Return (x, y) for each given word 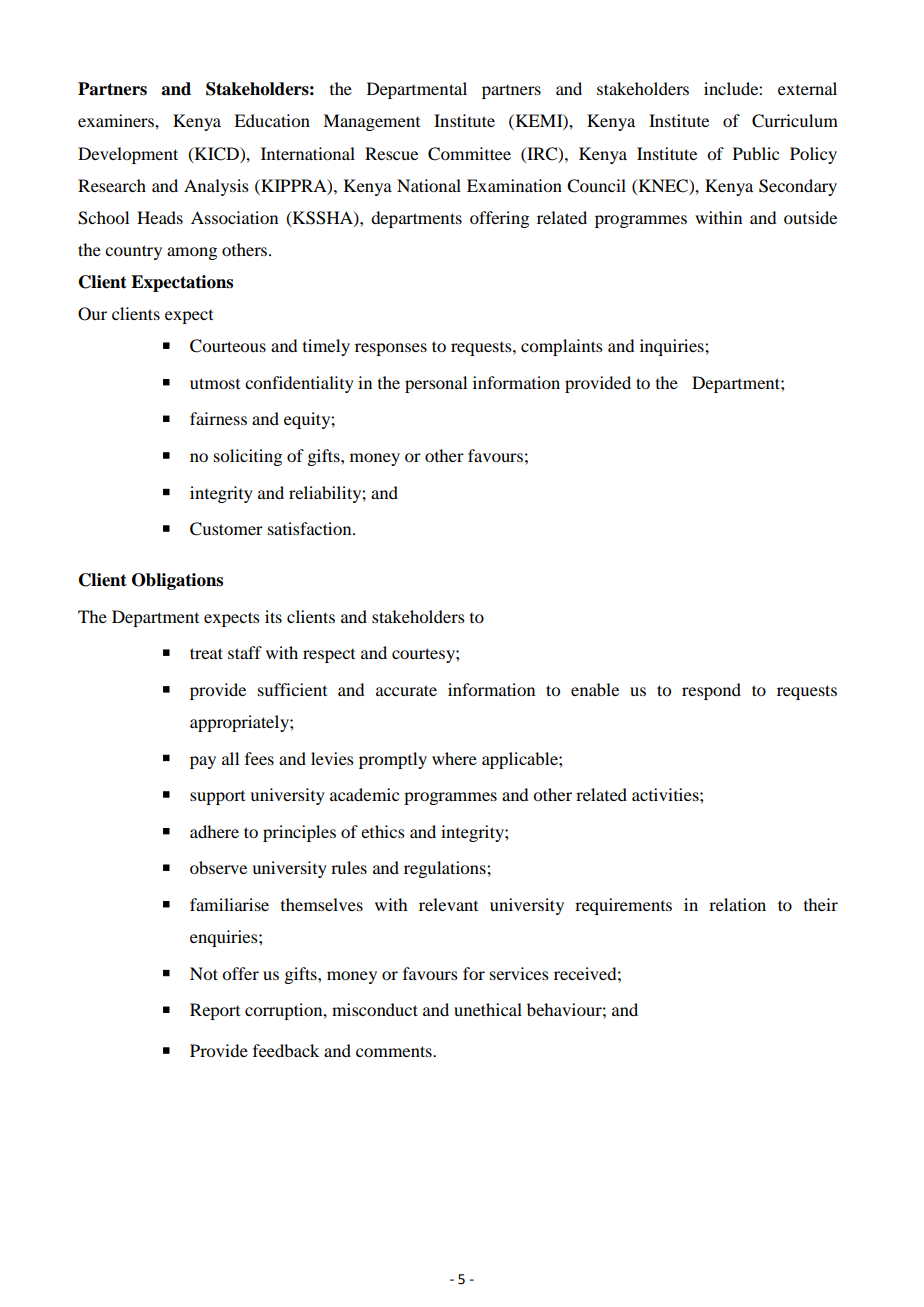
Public (756, 153)
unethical (488, 1009)
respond (711, 691)
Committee (469, 154)
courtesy (424, 655)
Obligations (177, 581)
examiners (117, 120)
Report (215, 1011)
